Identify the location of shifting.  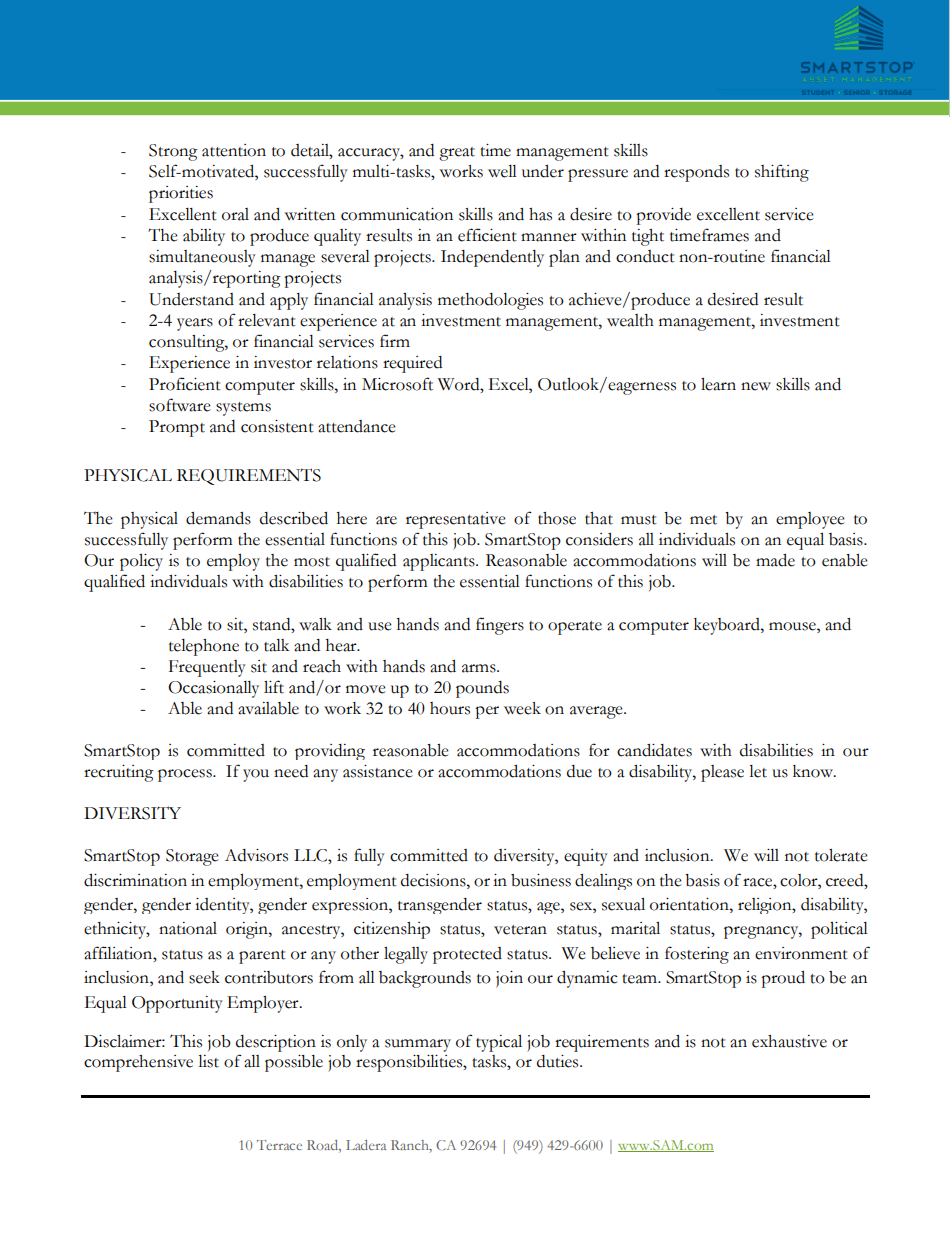
(782, 173).
